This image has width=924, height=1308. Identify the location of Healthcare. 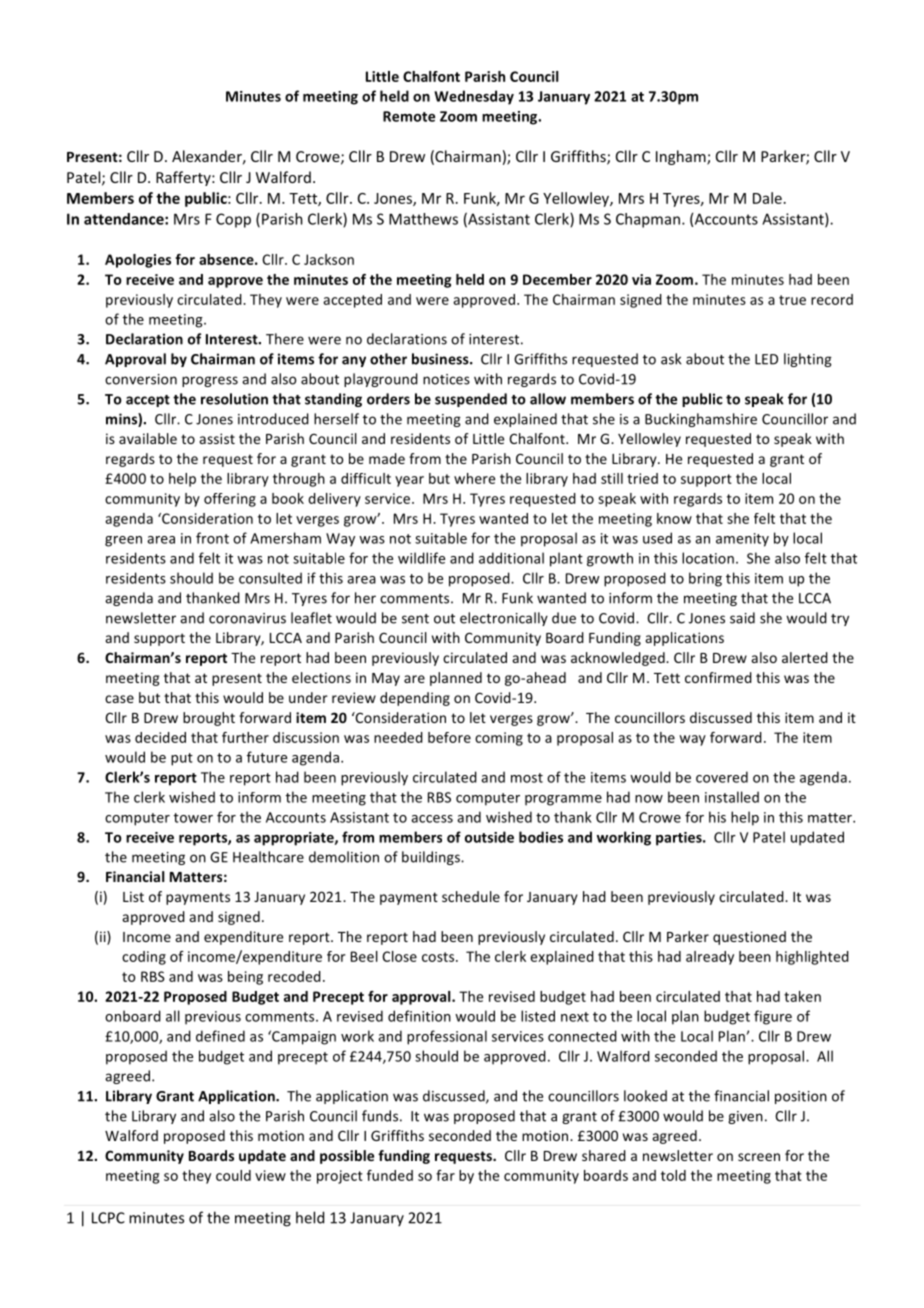
(268, 857).
